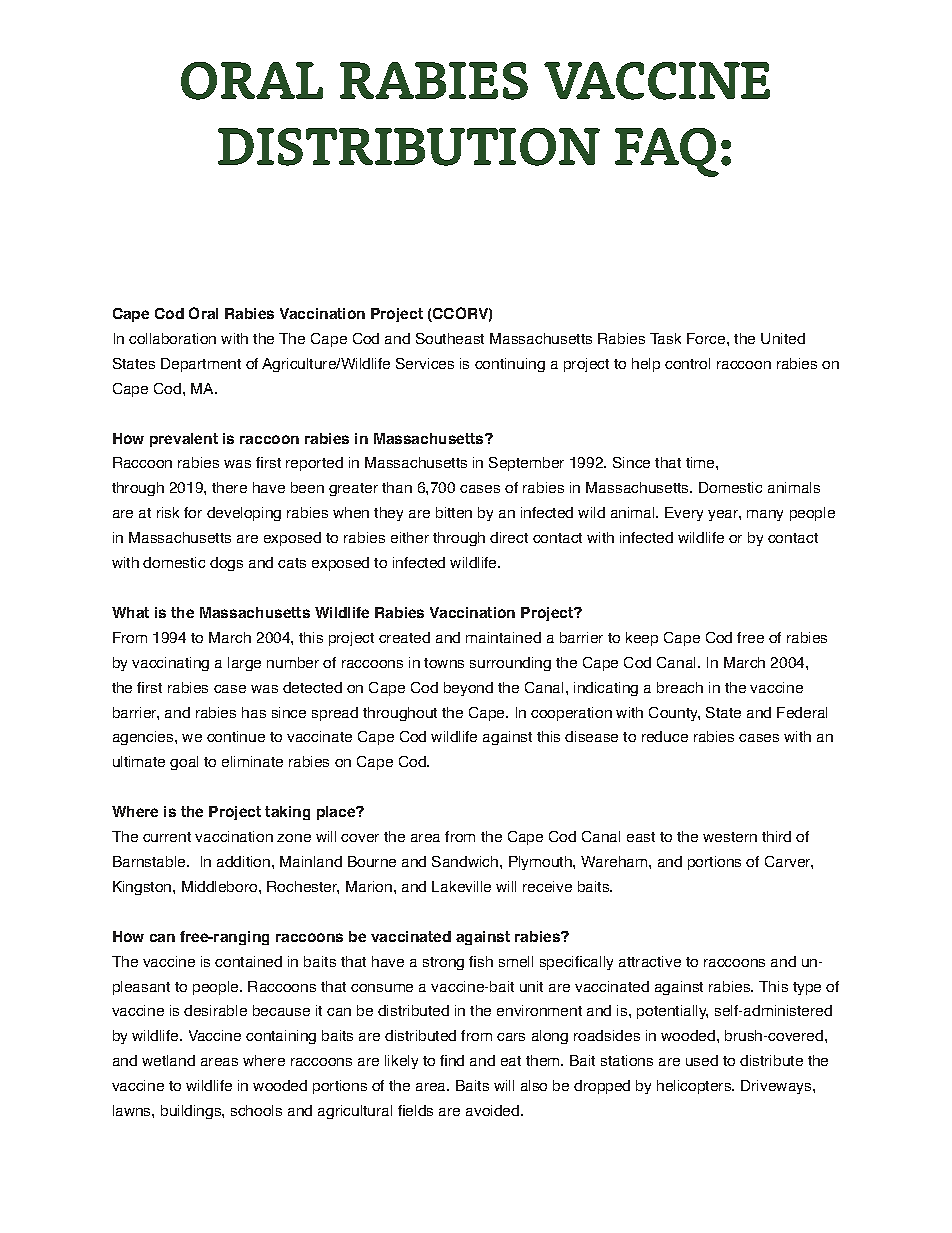  Describe the element at coordinates (730, 837) in the page. I see `western` at that location.
